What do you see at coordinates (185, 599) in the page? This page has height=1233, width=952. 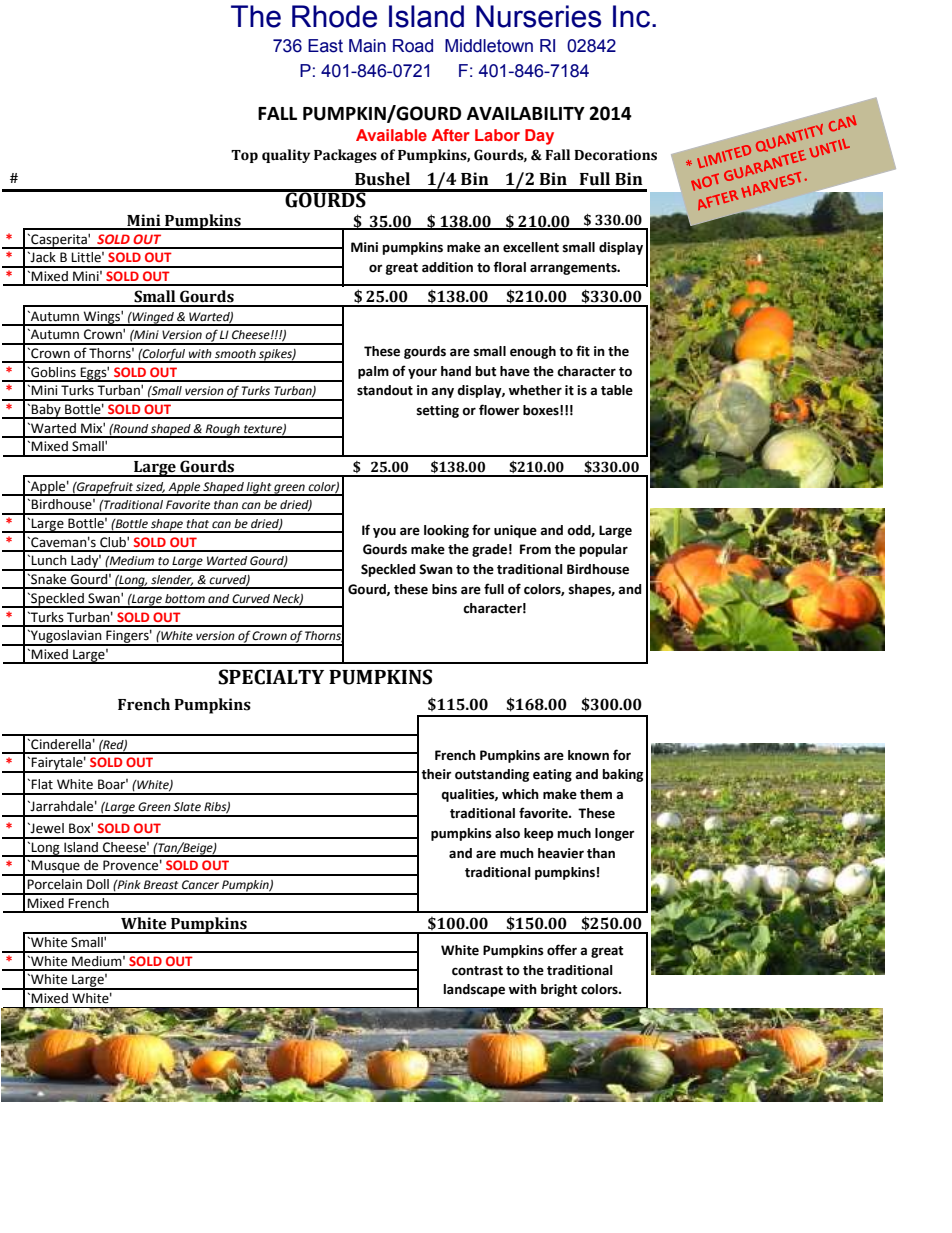 I see `bottom` at bounding box center [185, 599].
